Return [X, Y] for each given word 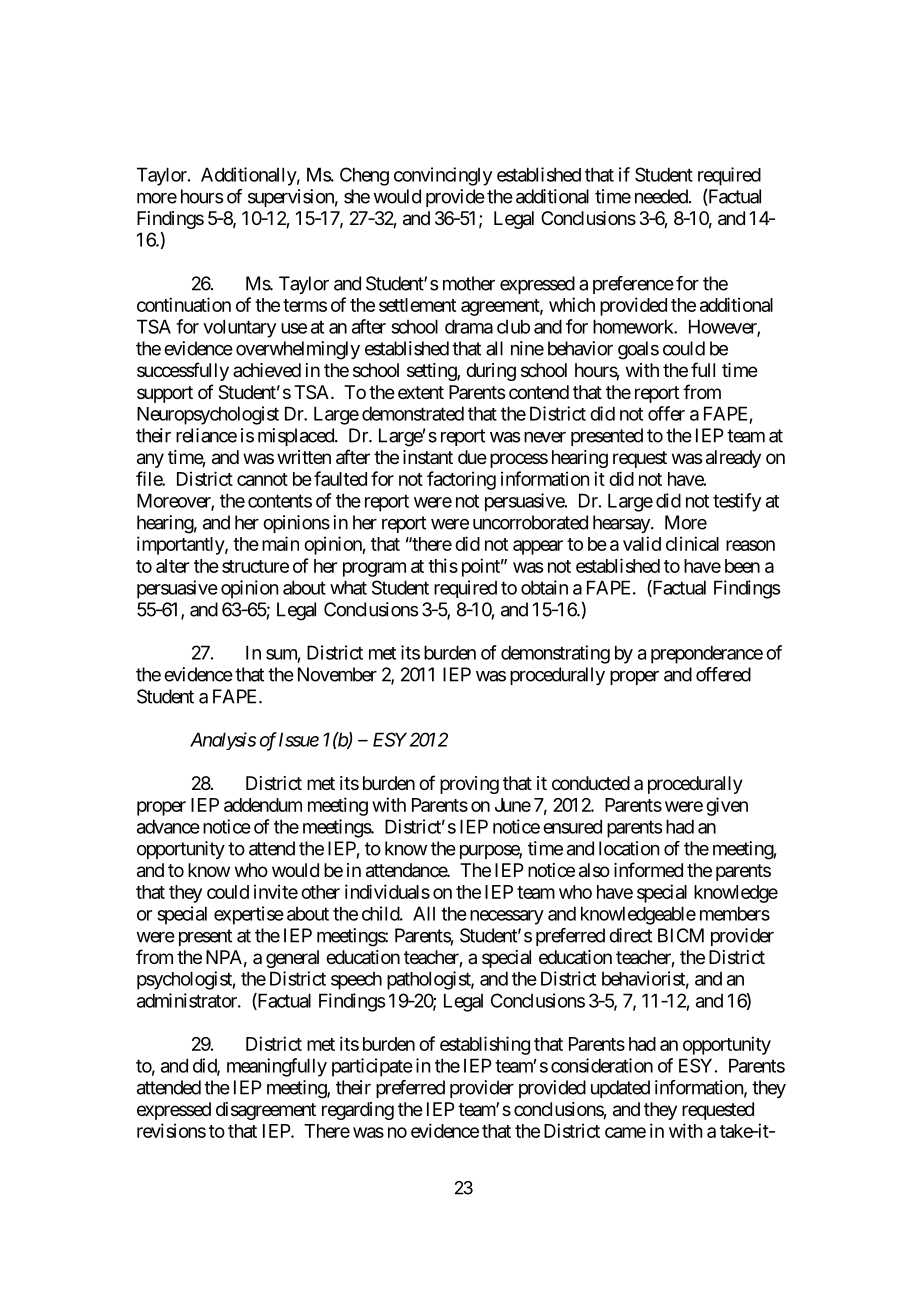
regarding [358, 1111]
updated [620, 1089]
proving [469, 785]
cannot [262, 479]
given [727, 806]
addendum [263, 805]
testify [737, 502]
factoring [461, 480]
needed [661, 196]
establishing [485, 1045]
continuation [184, 304]
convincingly [443, 176]
